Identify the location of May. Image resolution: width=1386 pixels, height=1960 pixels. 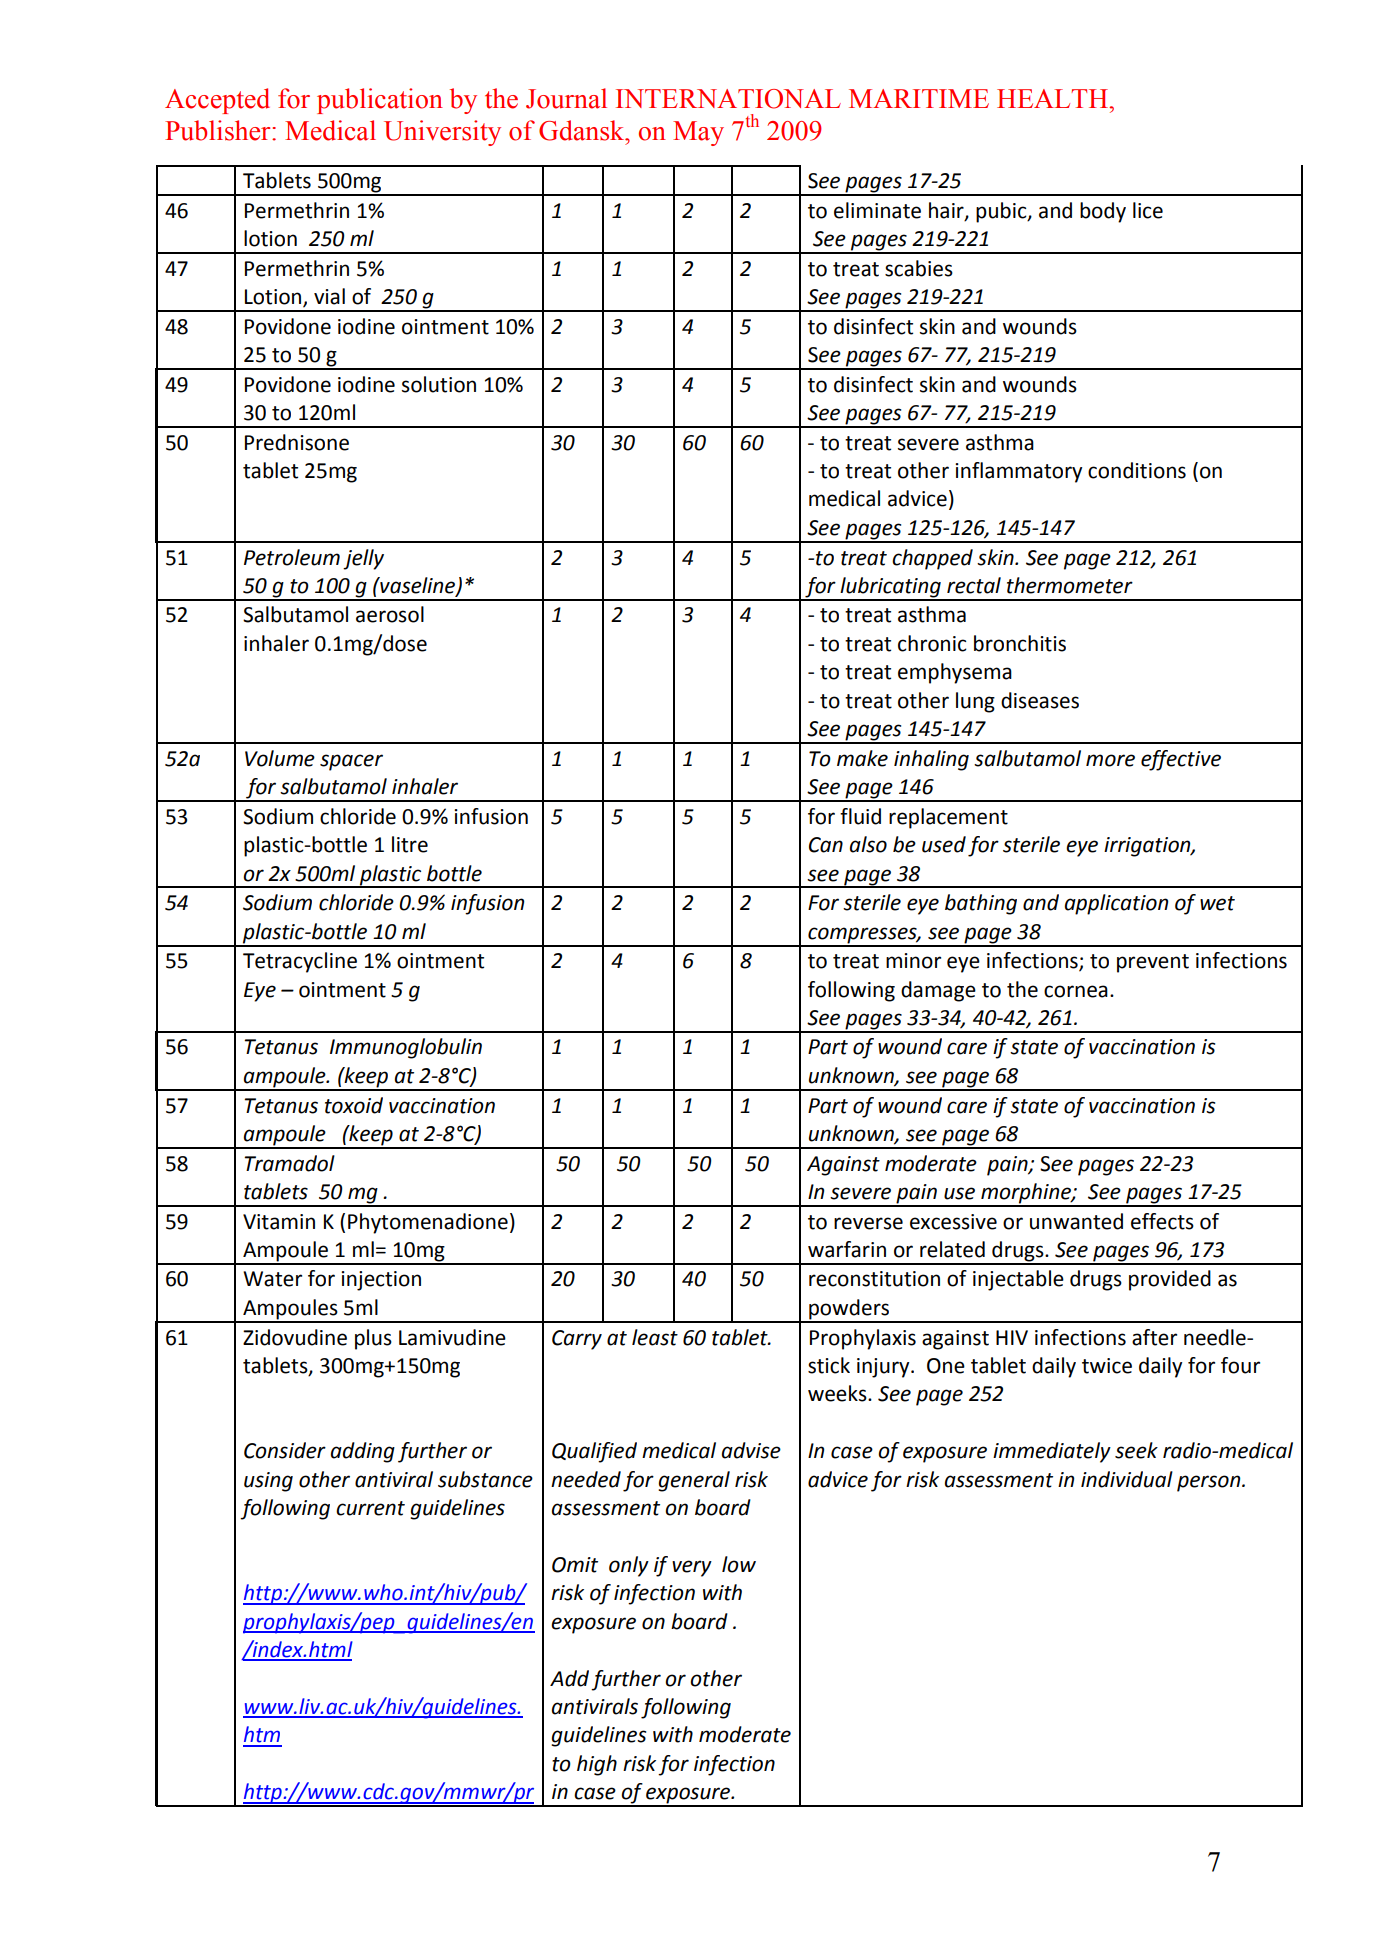
(698, 133).
